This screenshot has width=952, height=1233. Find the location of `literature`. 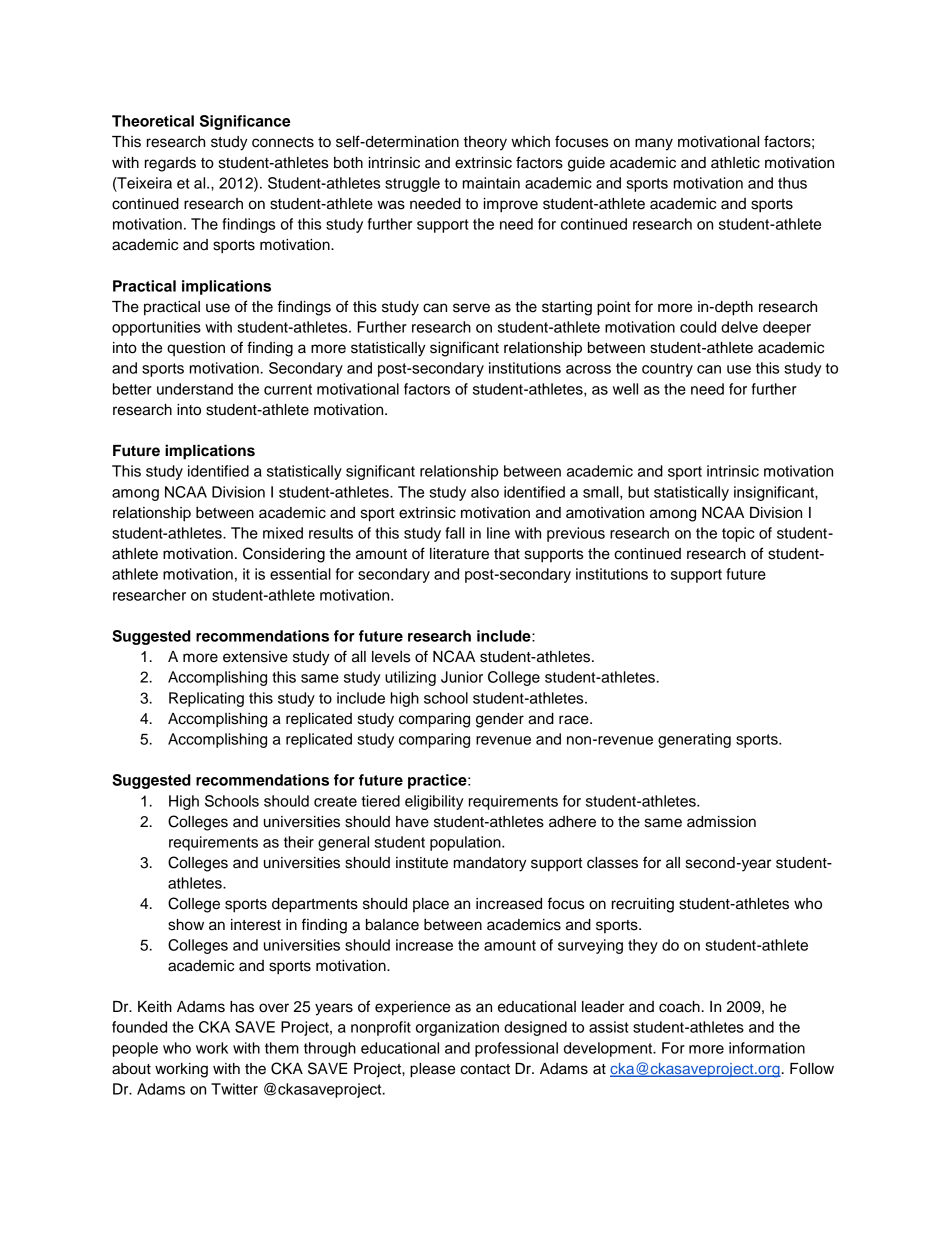

literature is located at coordinates (459, 554).
